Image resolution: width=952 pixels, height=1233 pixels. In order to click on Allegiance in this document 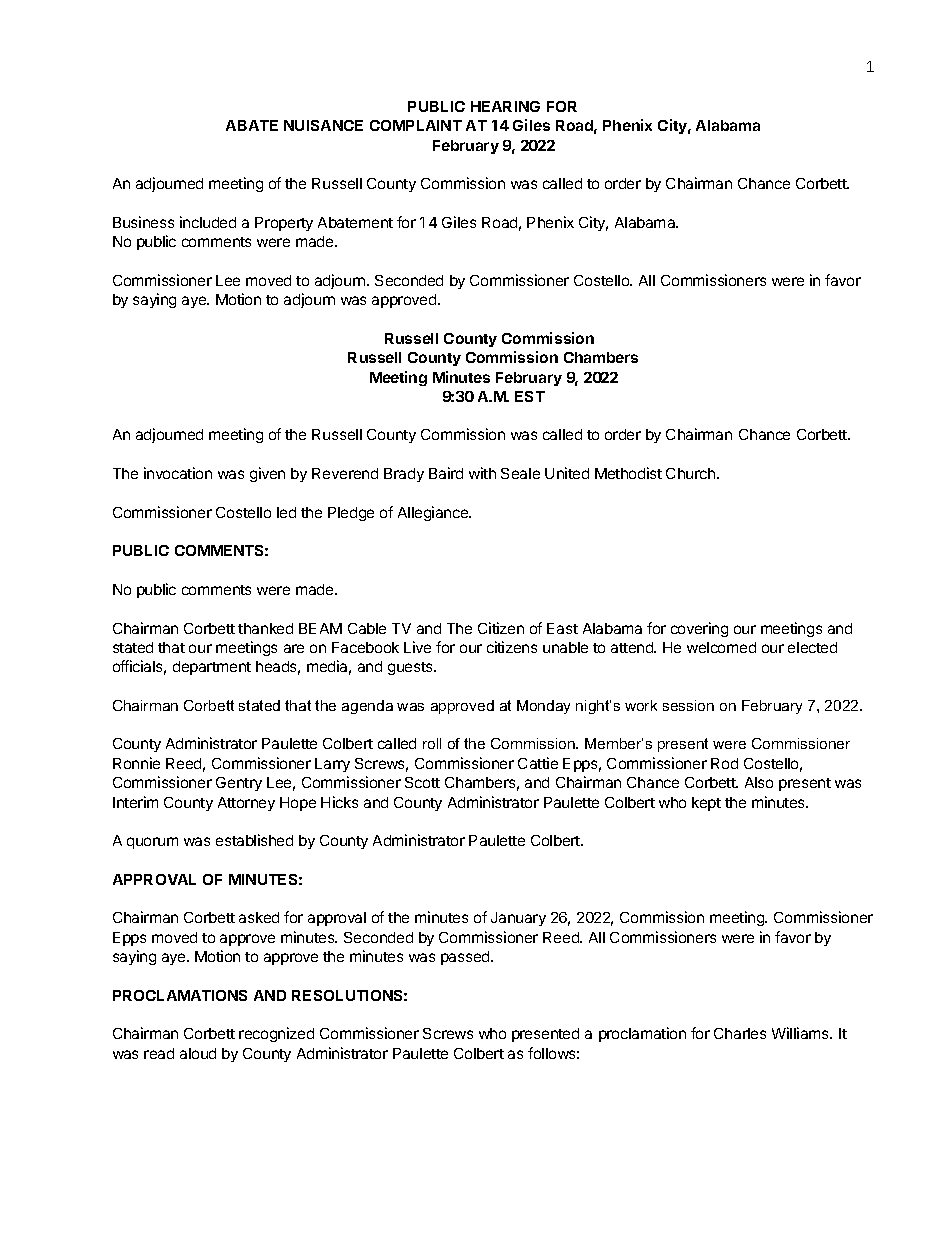, I will do `click(434, 513)`.
